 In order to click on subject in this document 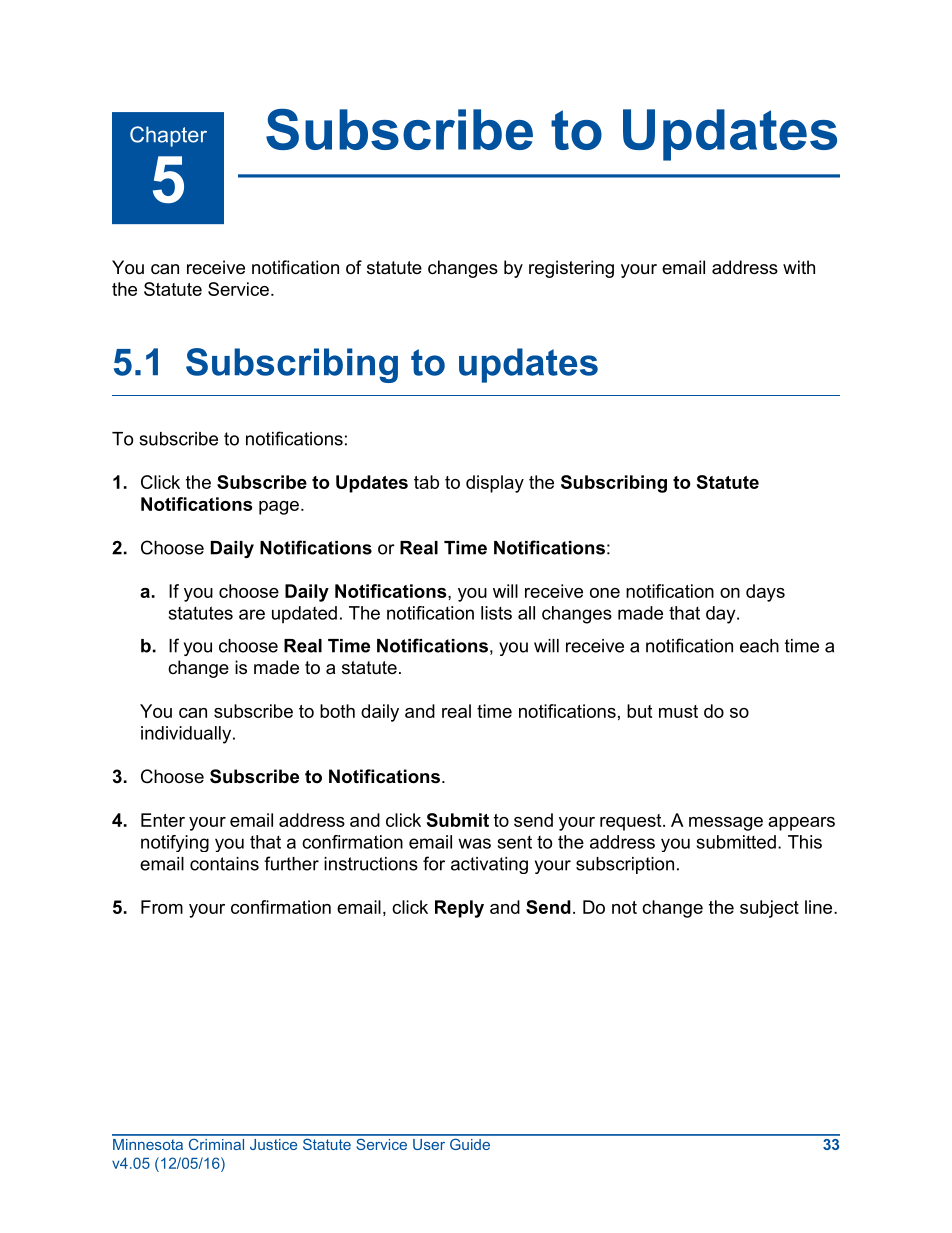, I will do `click(769, 909)`.
